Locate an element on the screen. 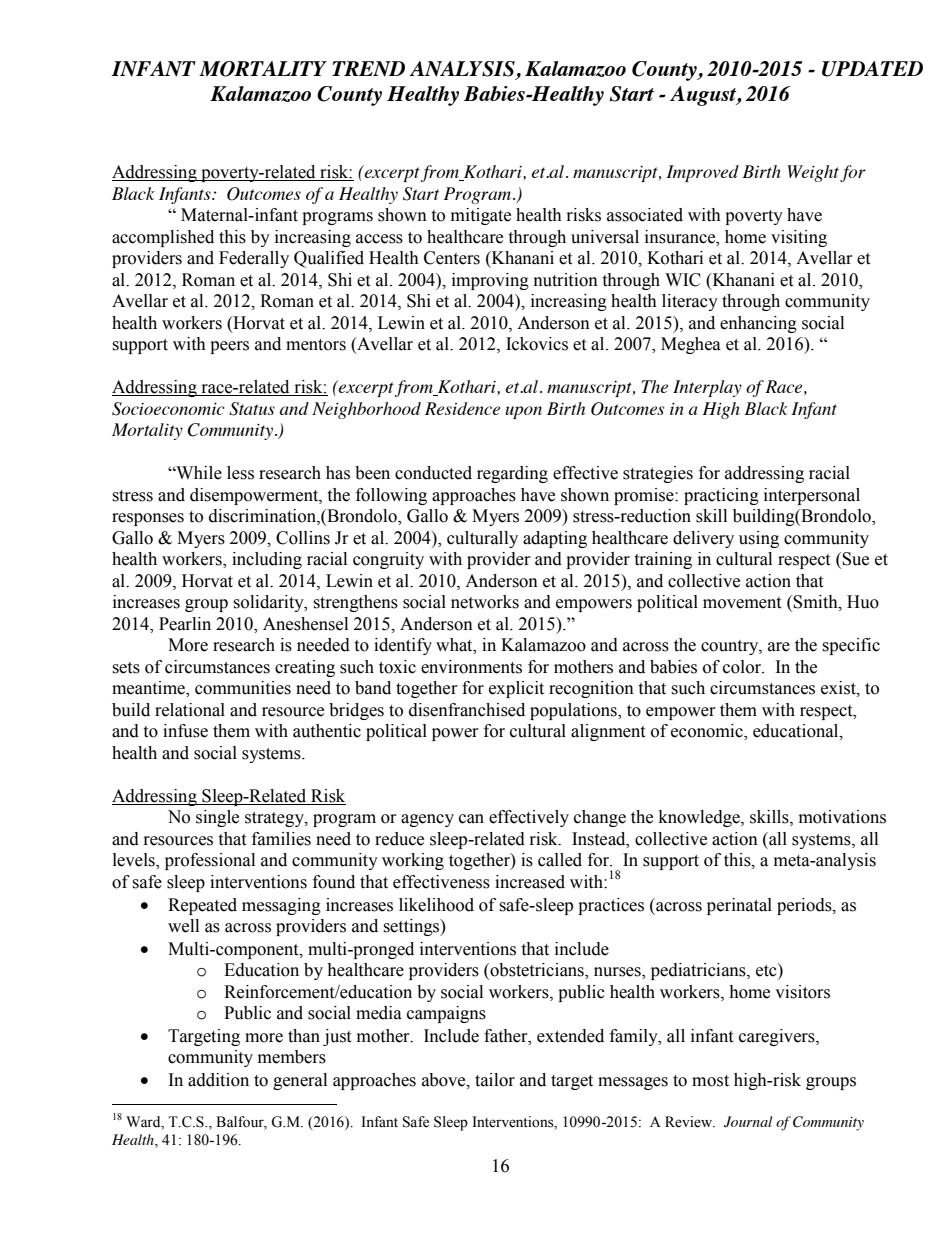 This screenshot has height=1233, width=952. enhancing is located at coordinates (758, 324).
